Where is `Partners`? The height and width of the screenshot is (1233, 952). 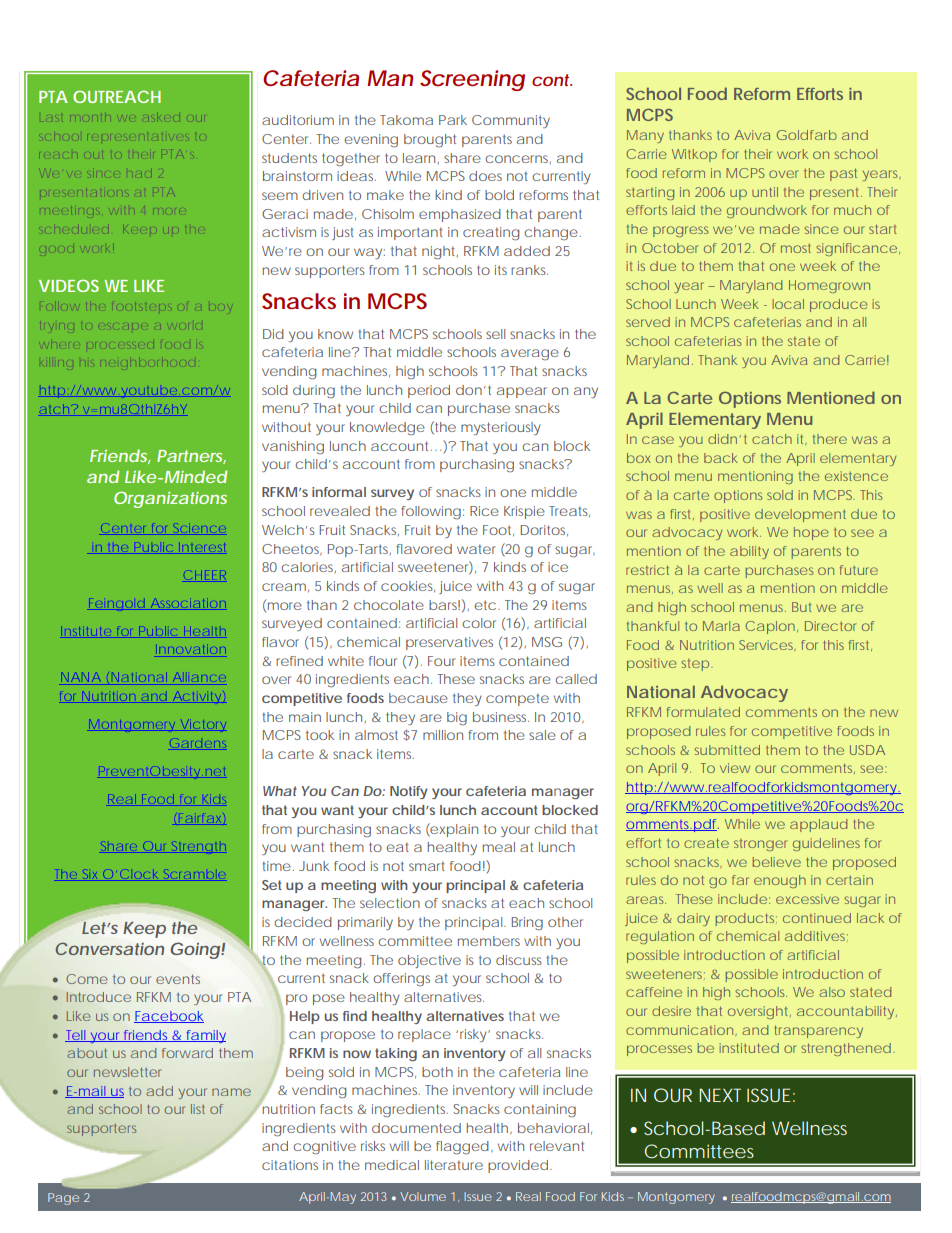
Partners is located at coordinates (191, 457).
